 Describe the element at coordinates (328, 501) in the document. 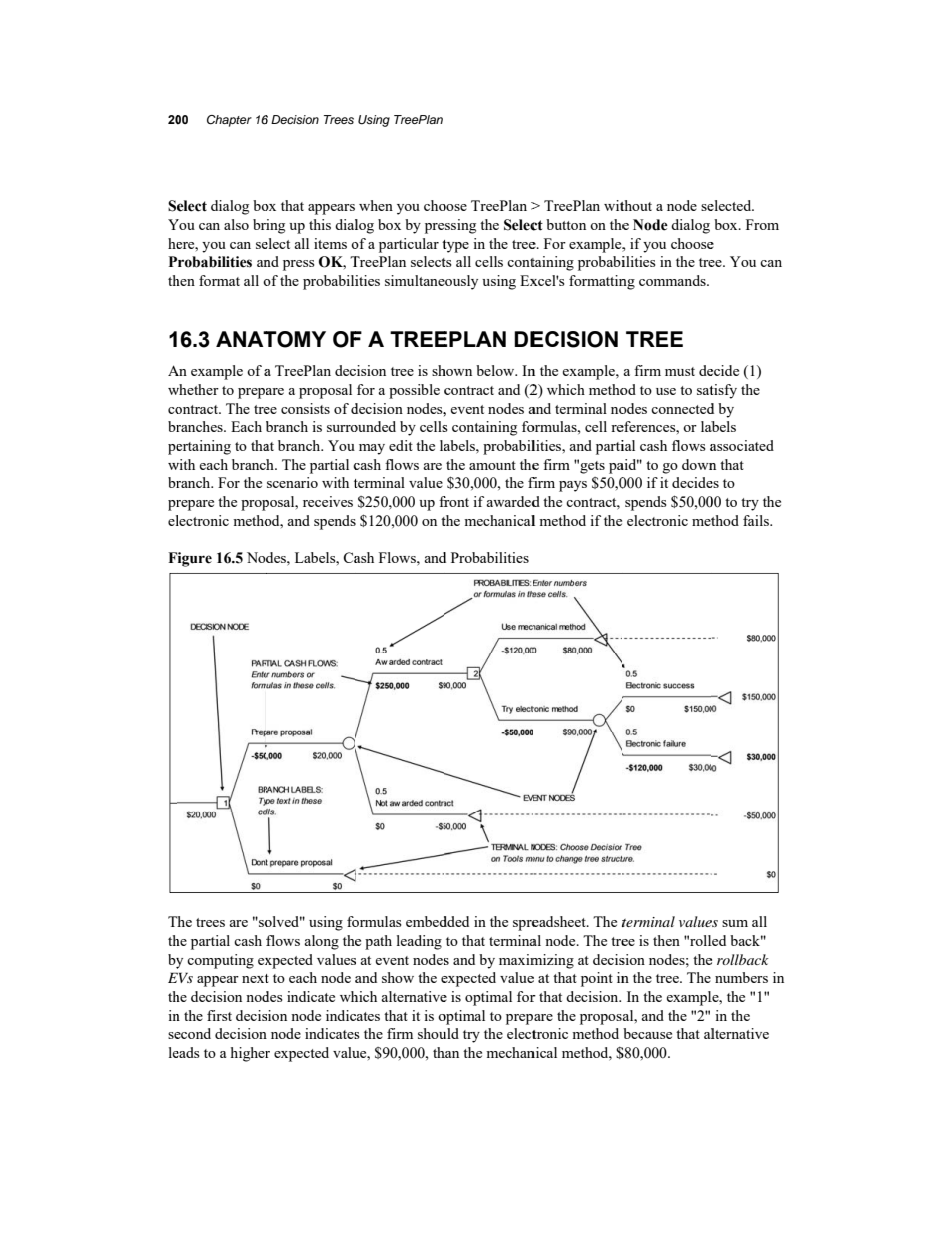

I see `receives` at that location.
